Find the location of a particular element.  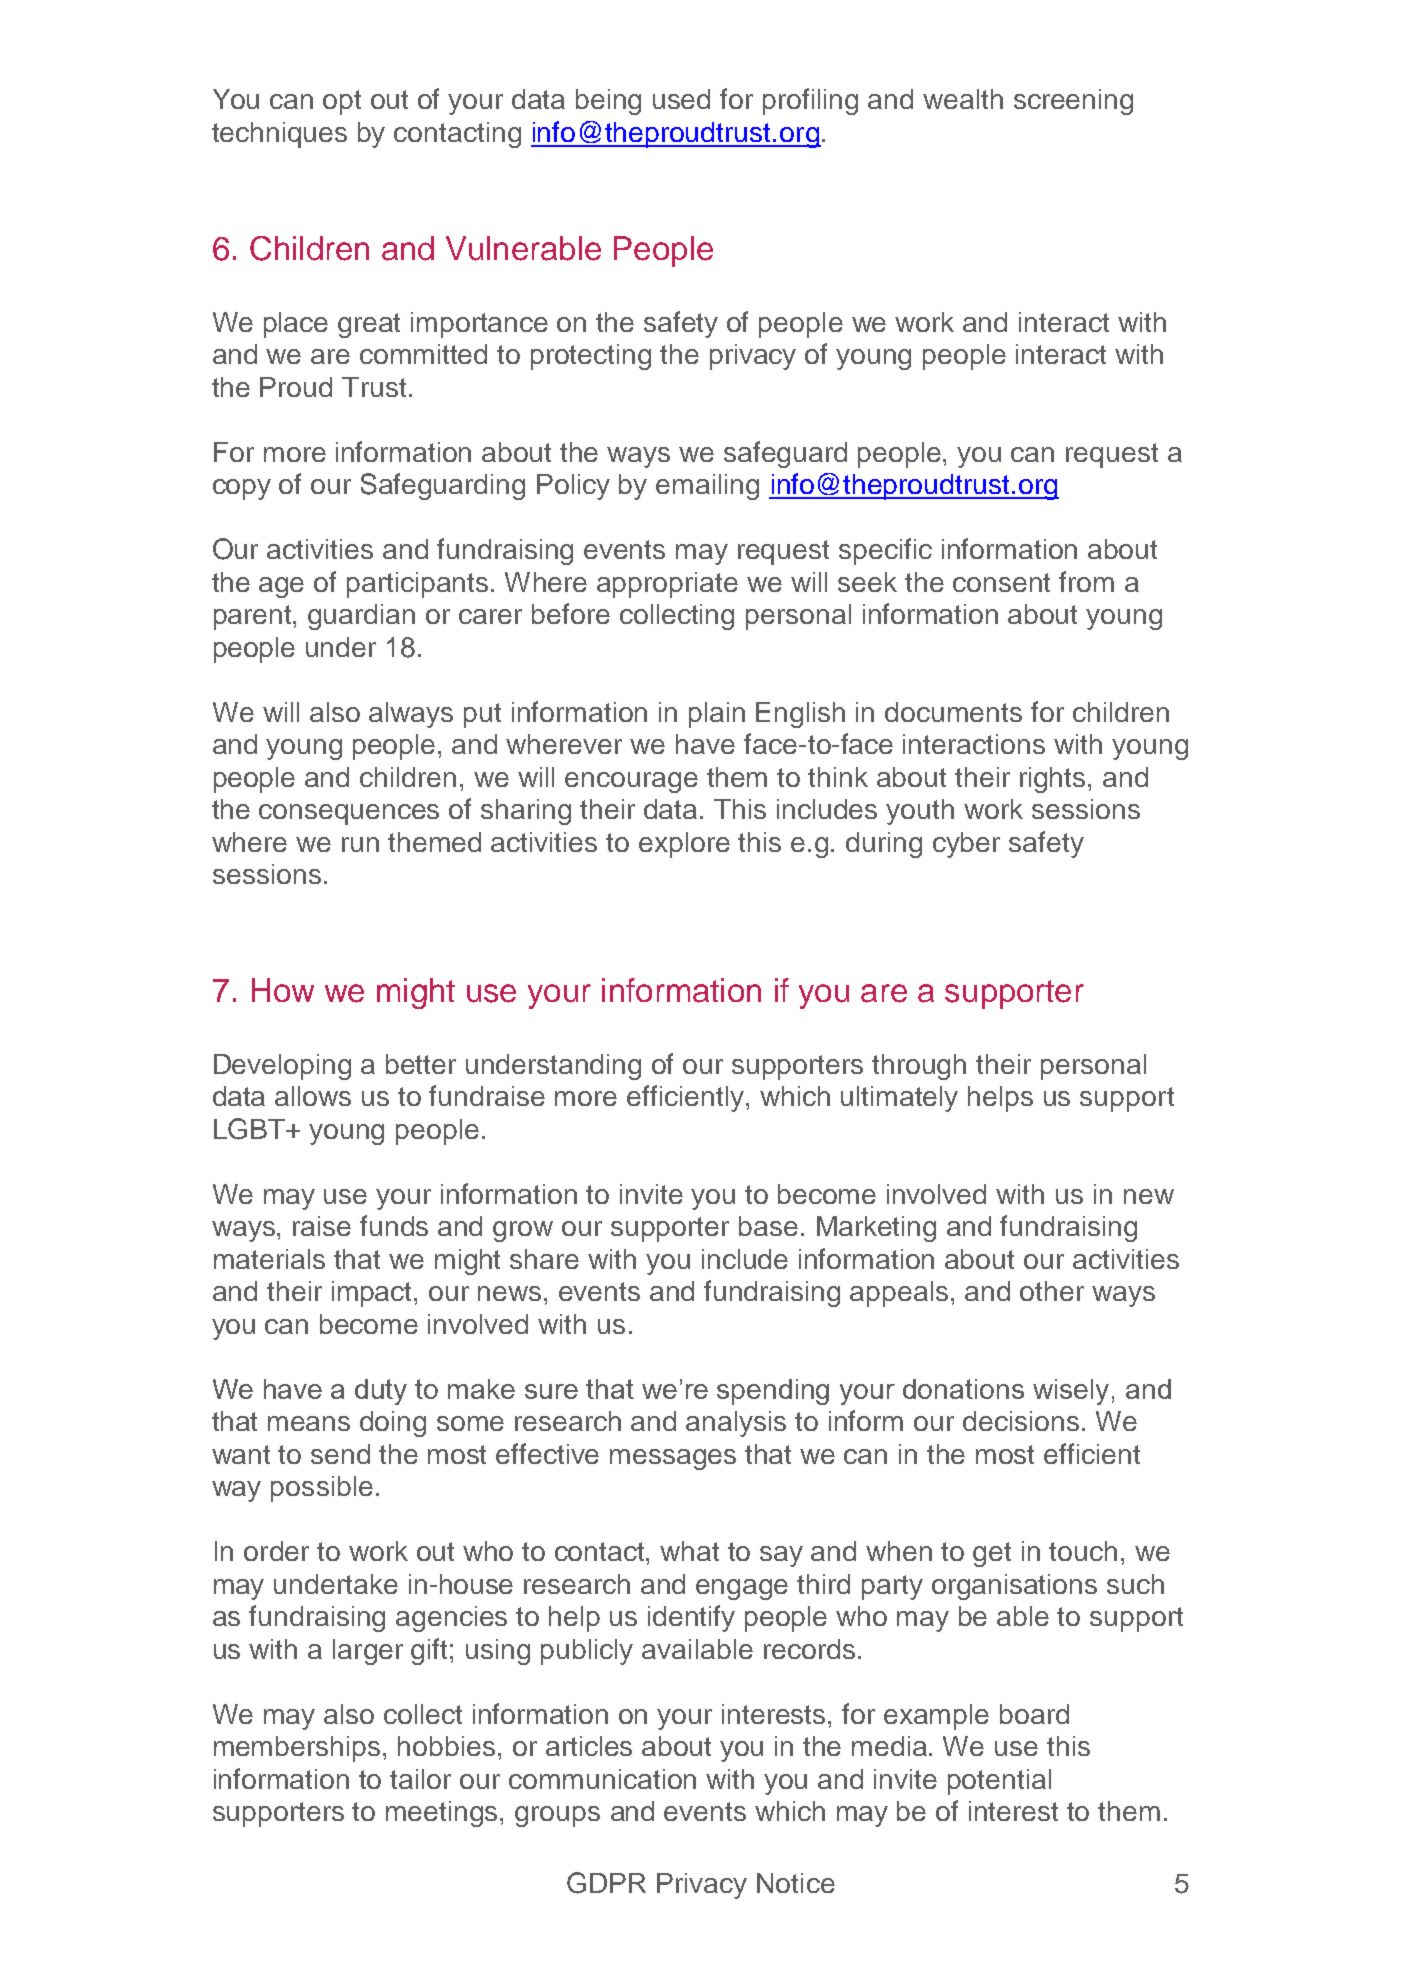

potential is located at coordinates (999, 1782).
